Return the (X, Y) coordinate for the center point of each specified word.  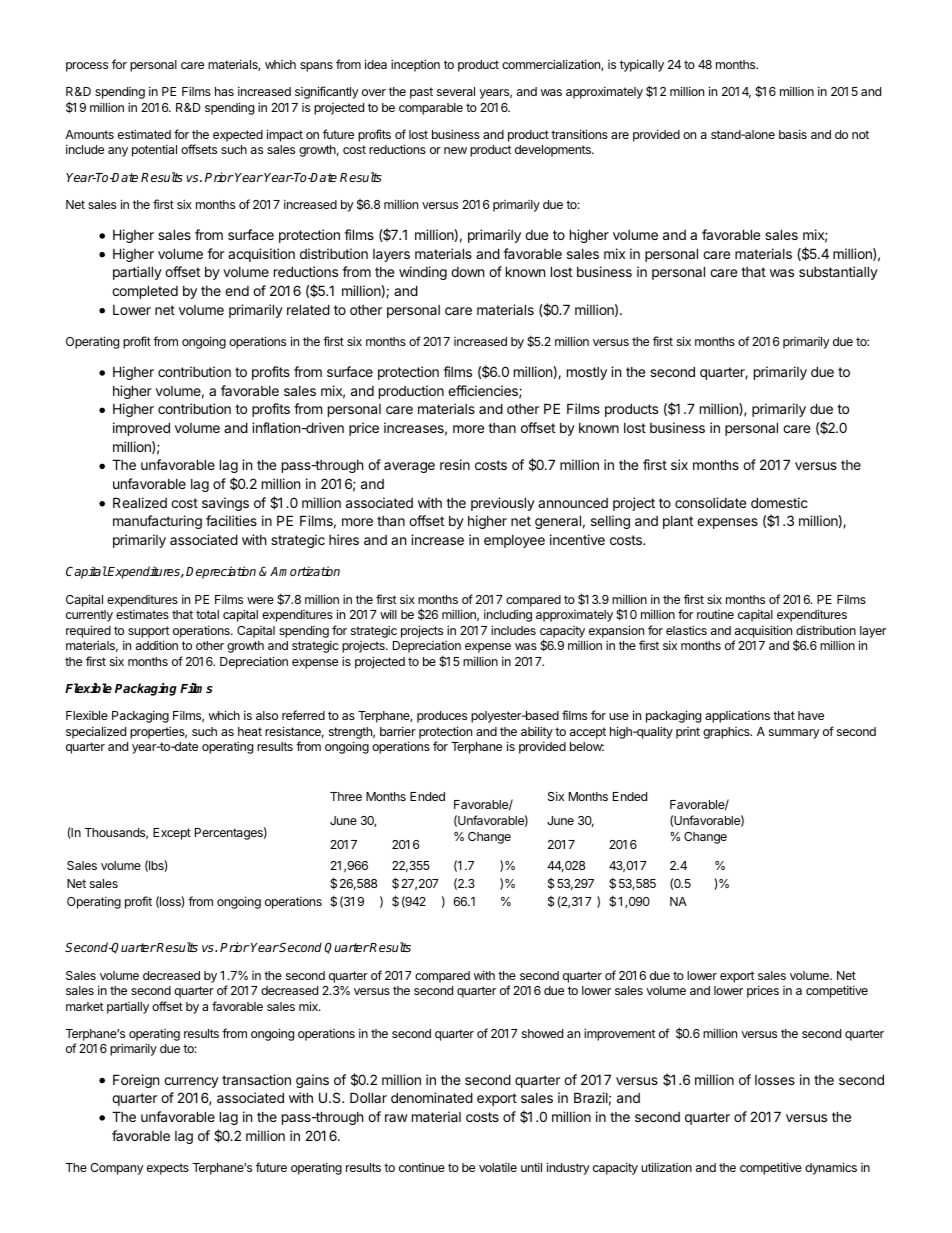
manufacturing (157, 522)
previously (503, 504)
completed (145, 292)
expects (168, 1169)
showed (542, 1033)
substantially (838, 273)
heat (250, 731)
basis (793, 134)
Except (172, 834)
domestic (779, 502)
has (224, 91)
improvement (620, 1034)
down (467, 272)
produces (442, 717)
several (456, 91)
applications (737, 716)
